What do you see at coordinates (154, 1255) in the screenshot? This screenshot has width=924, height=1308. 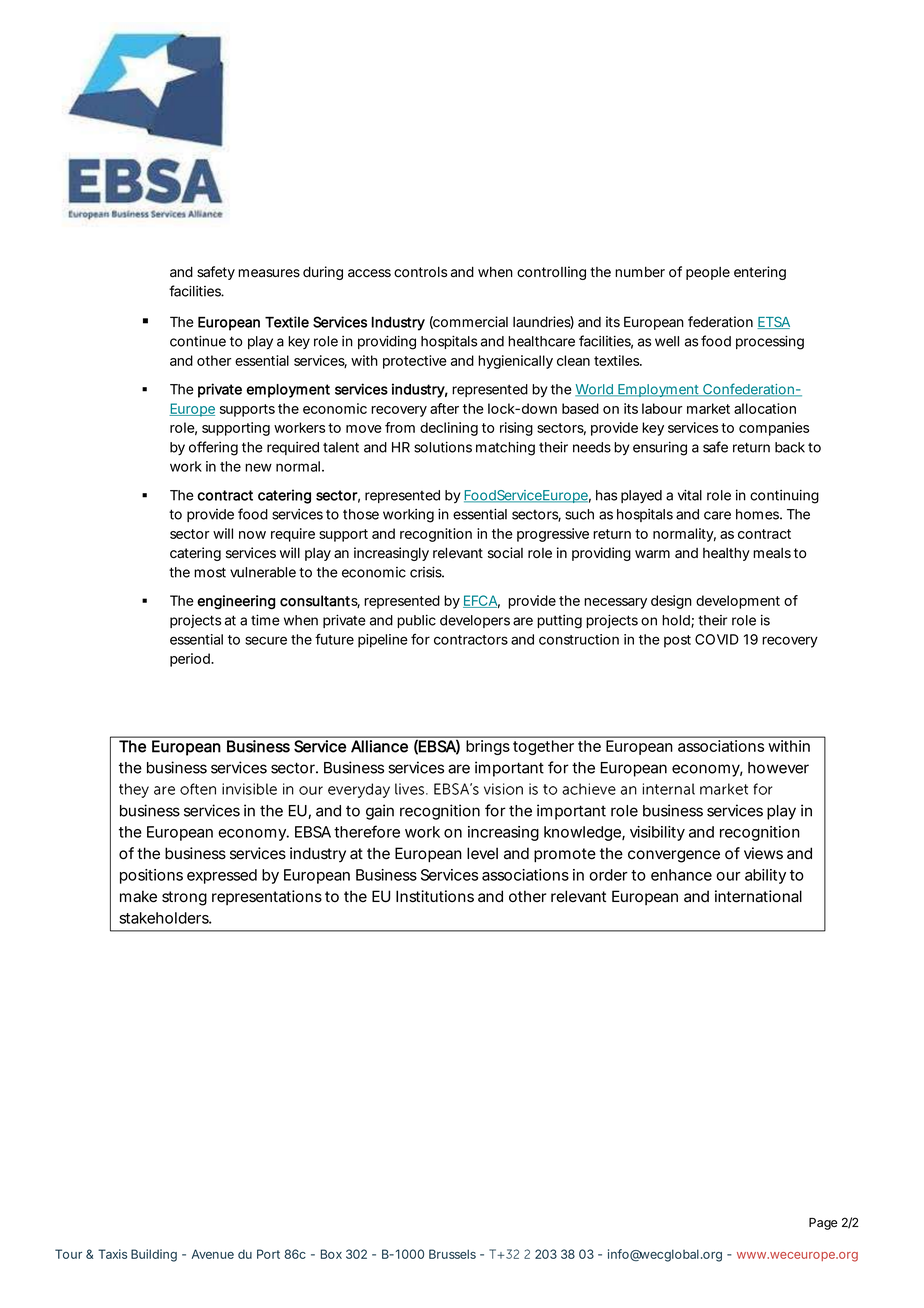 I see `Building` at bounding box center [154, 1255].
